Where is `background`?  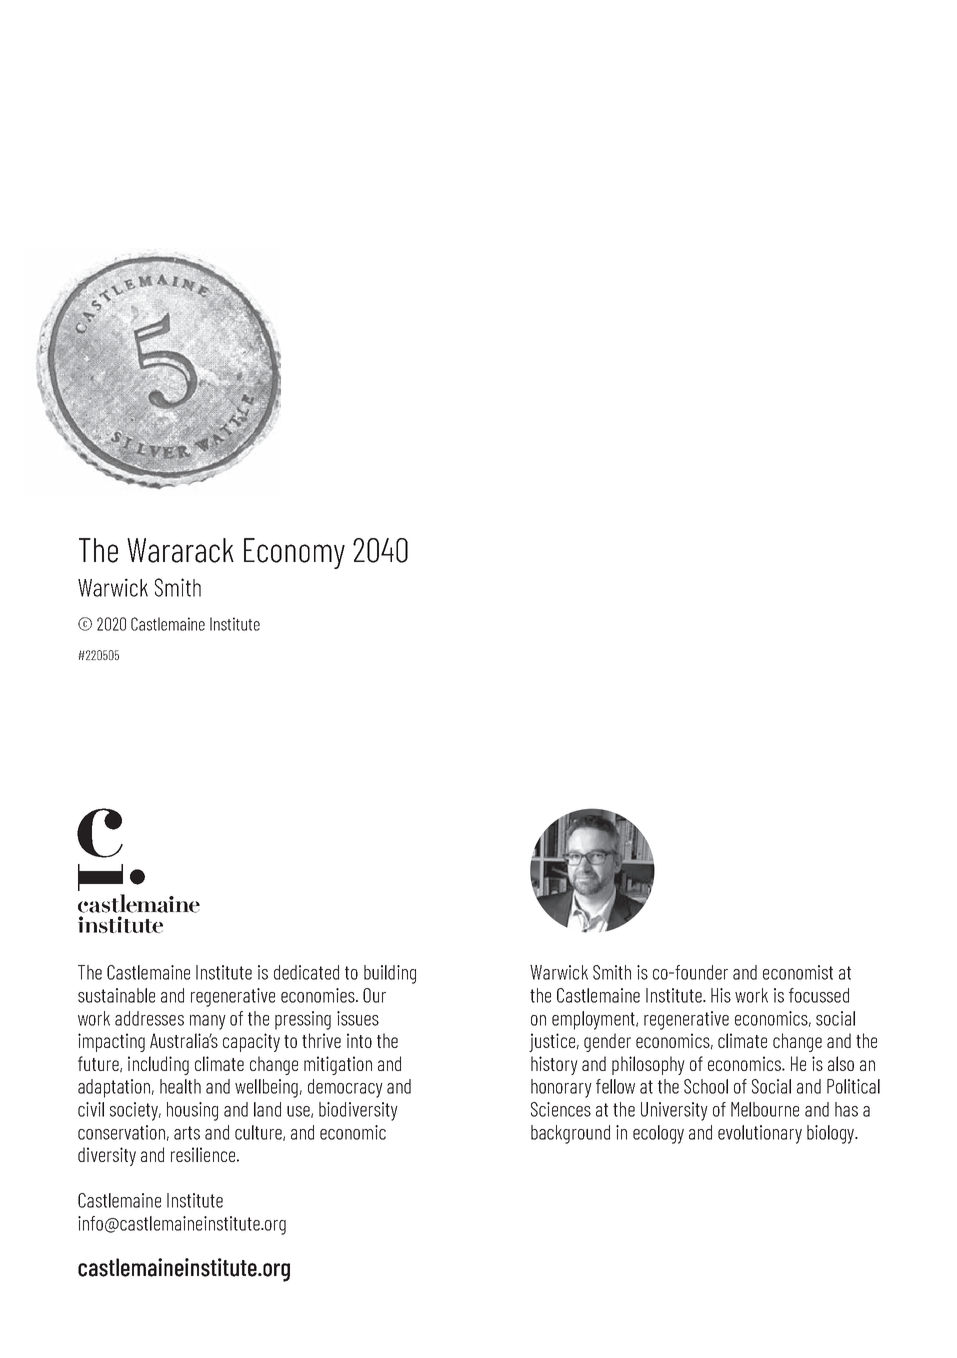 background is located at coordinates (570, 1134).
